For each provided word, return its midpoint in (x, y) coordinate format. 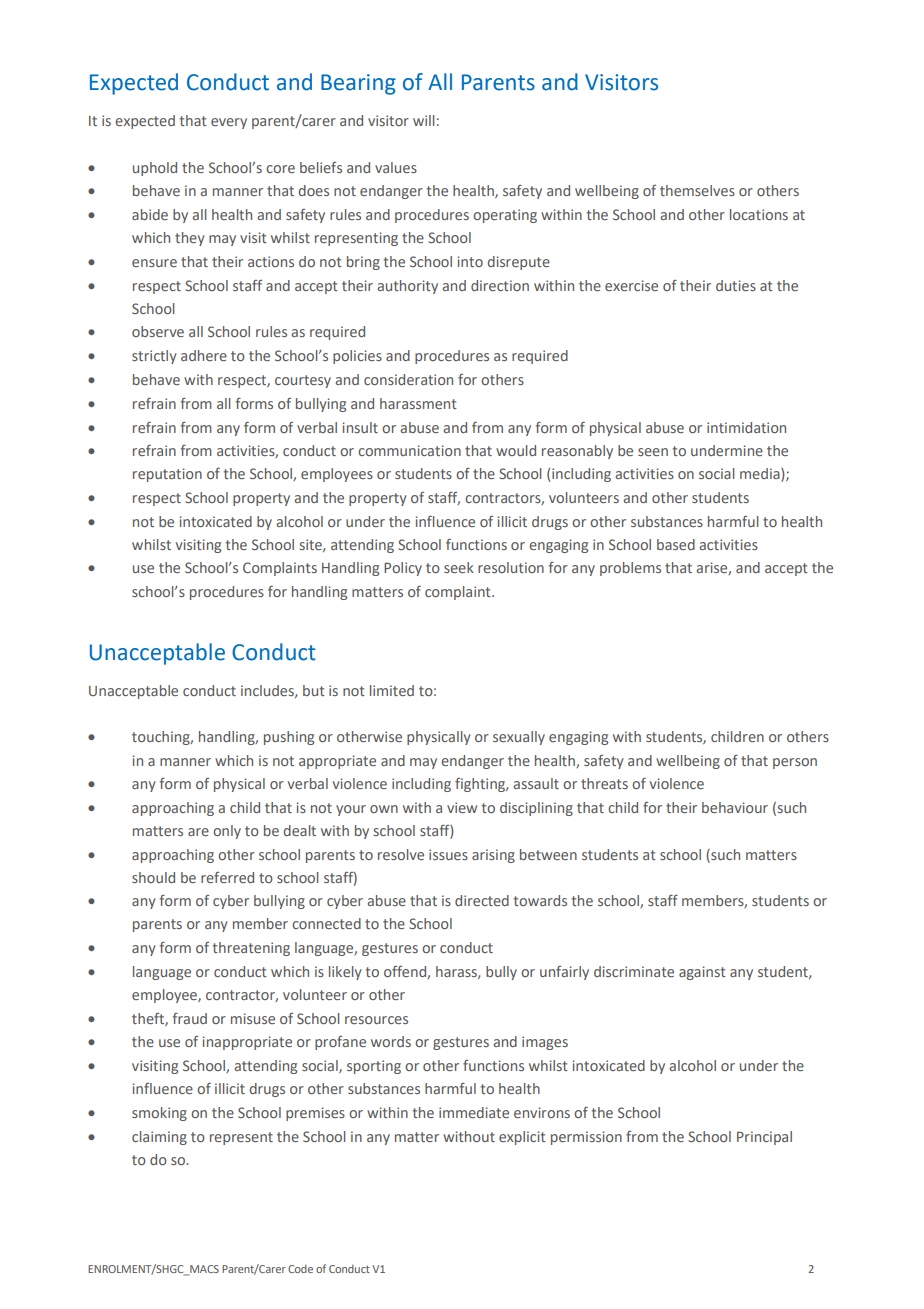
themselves (697, 190)
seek (459, 567)
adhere (204, 355)
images (545, 1043)
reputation (167, 475)
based (676, 544)
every (229, 123)
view (462, 807)
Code (300, 1269)
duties (736, 285)
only (227, 832)
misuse (253, 1018)
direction (500, 285)
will (423, 120)
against (702, 973)
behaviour (735, 807)
